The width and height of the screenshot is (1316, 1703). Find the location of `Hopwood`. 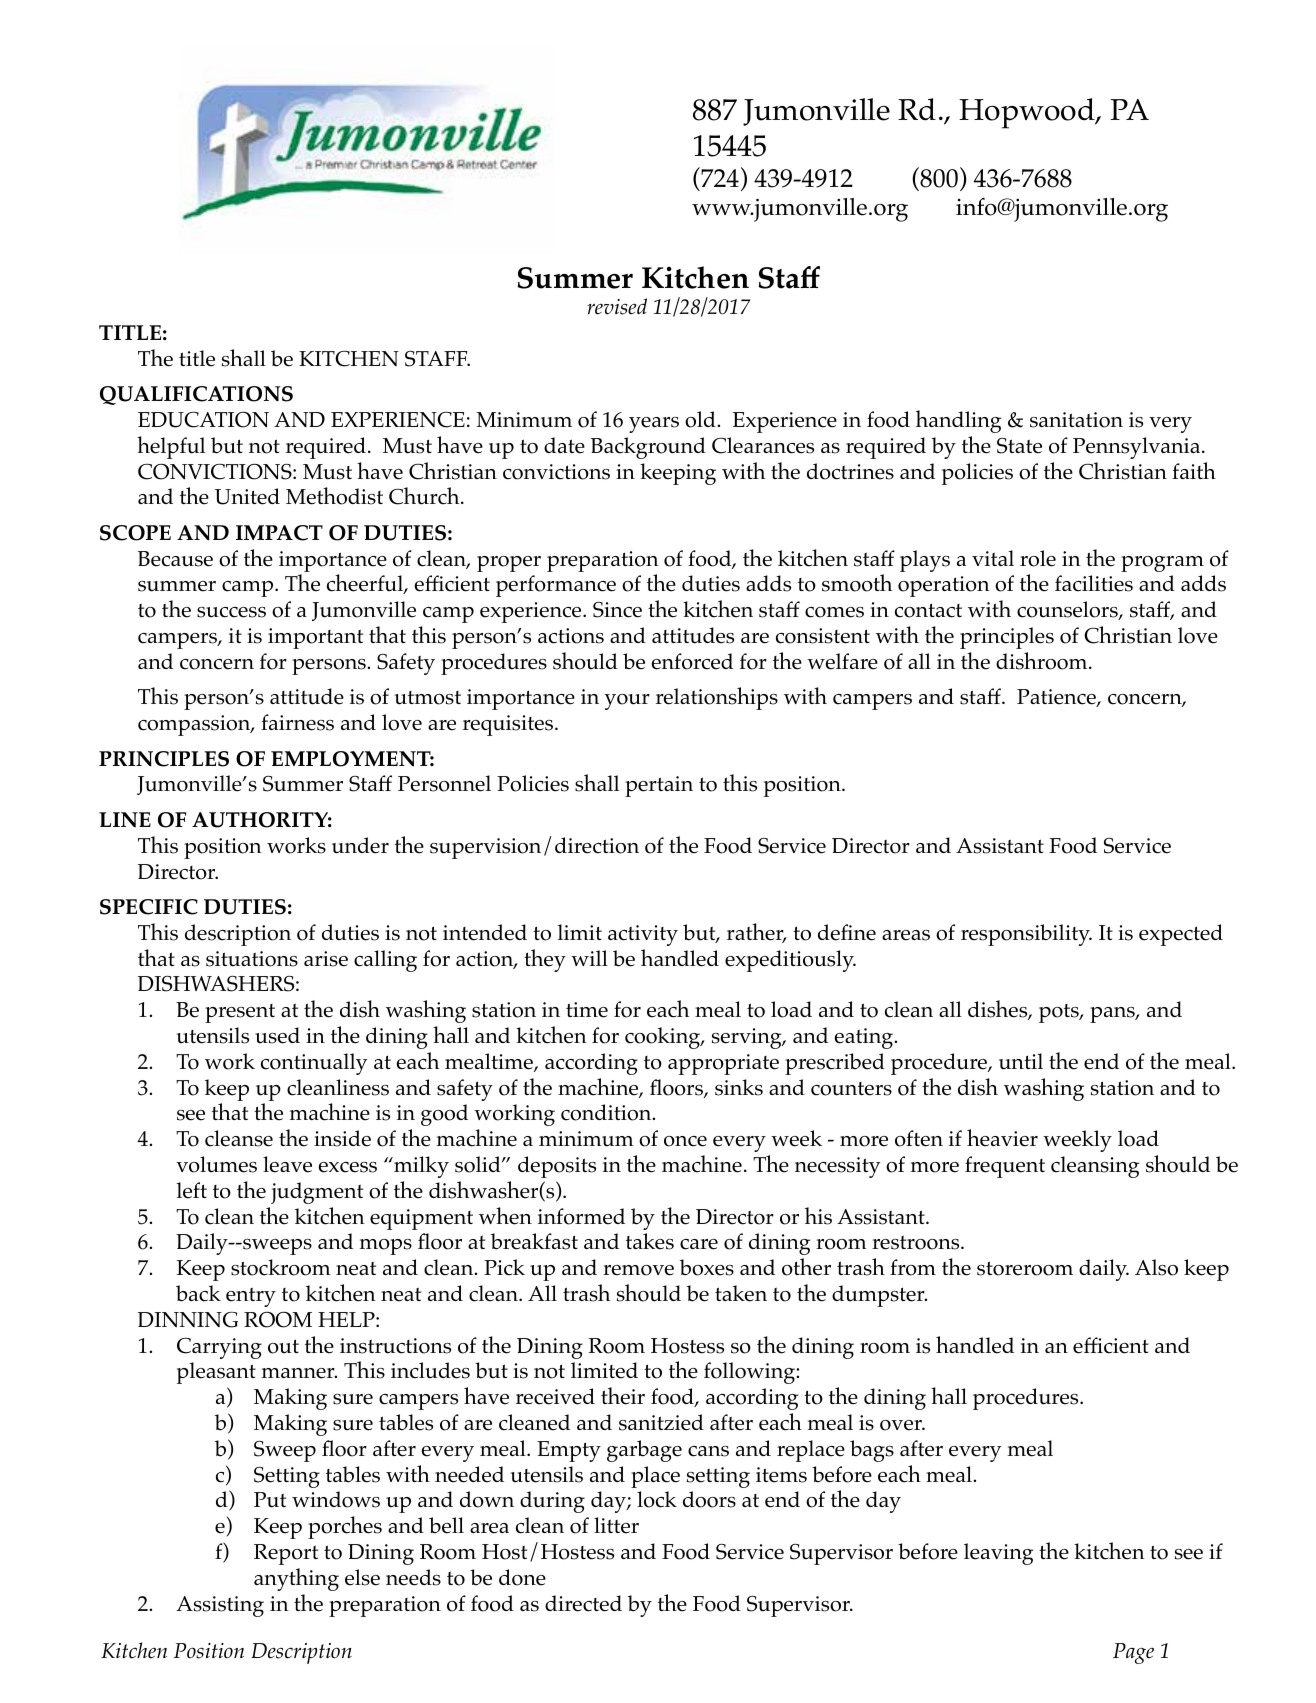

Hopwood is located at coordinates (1028, 113).
